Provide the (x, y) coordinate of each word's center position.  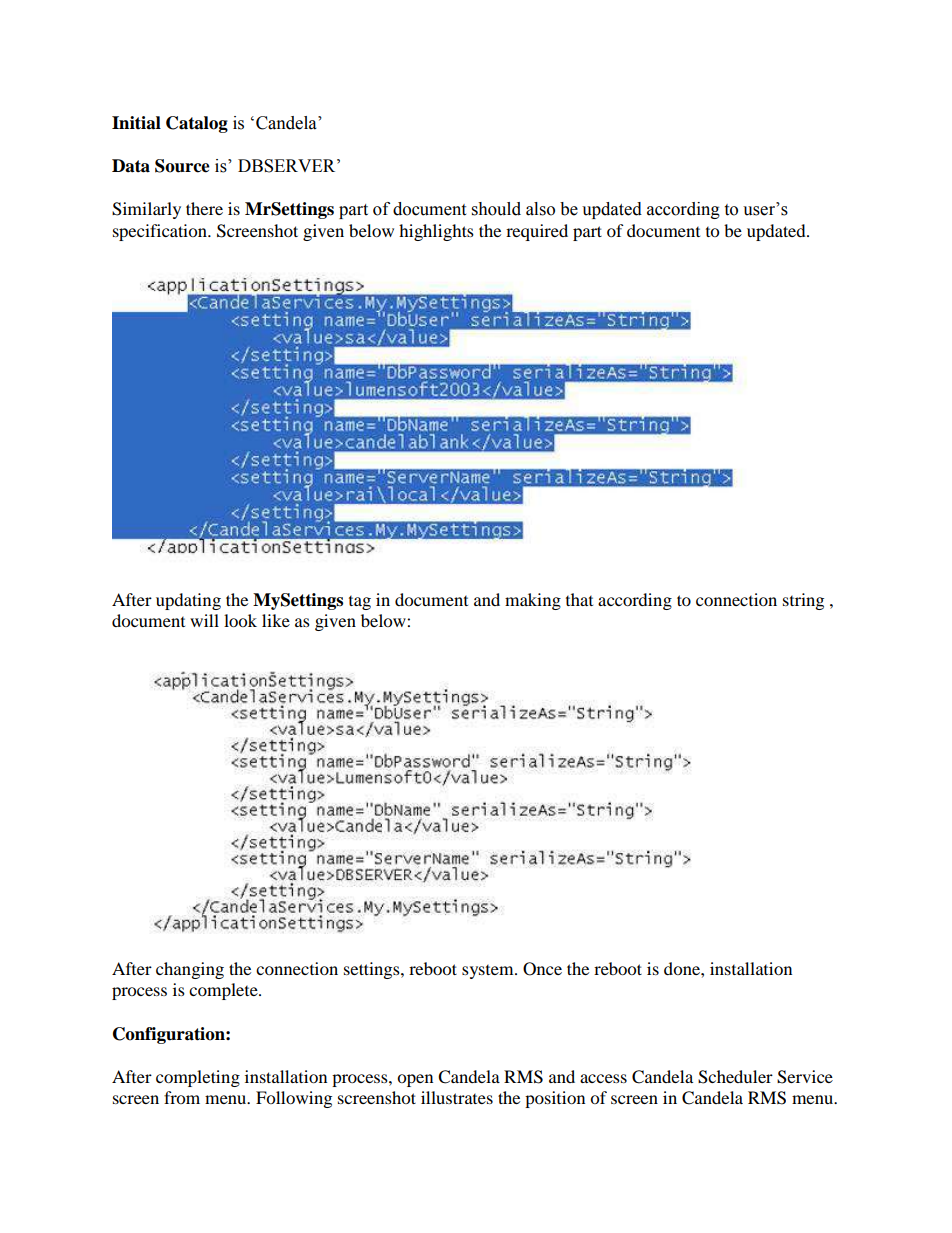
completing (198, 1078)
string (803, 601)
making (533, 601)
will (204, 620)
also (540, 209)
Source (182, 166)
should (496, 209)
